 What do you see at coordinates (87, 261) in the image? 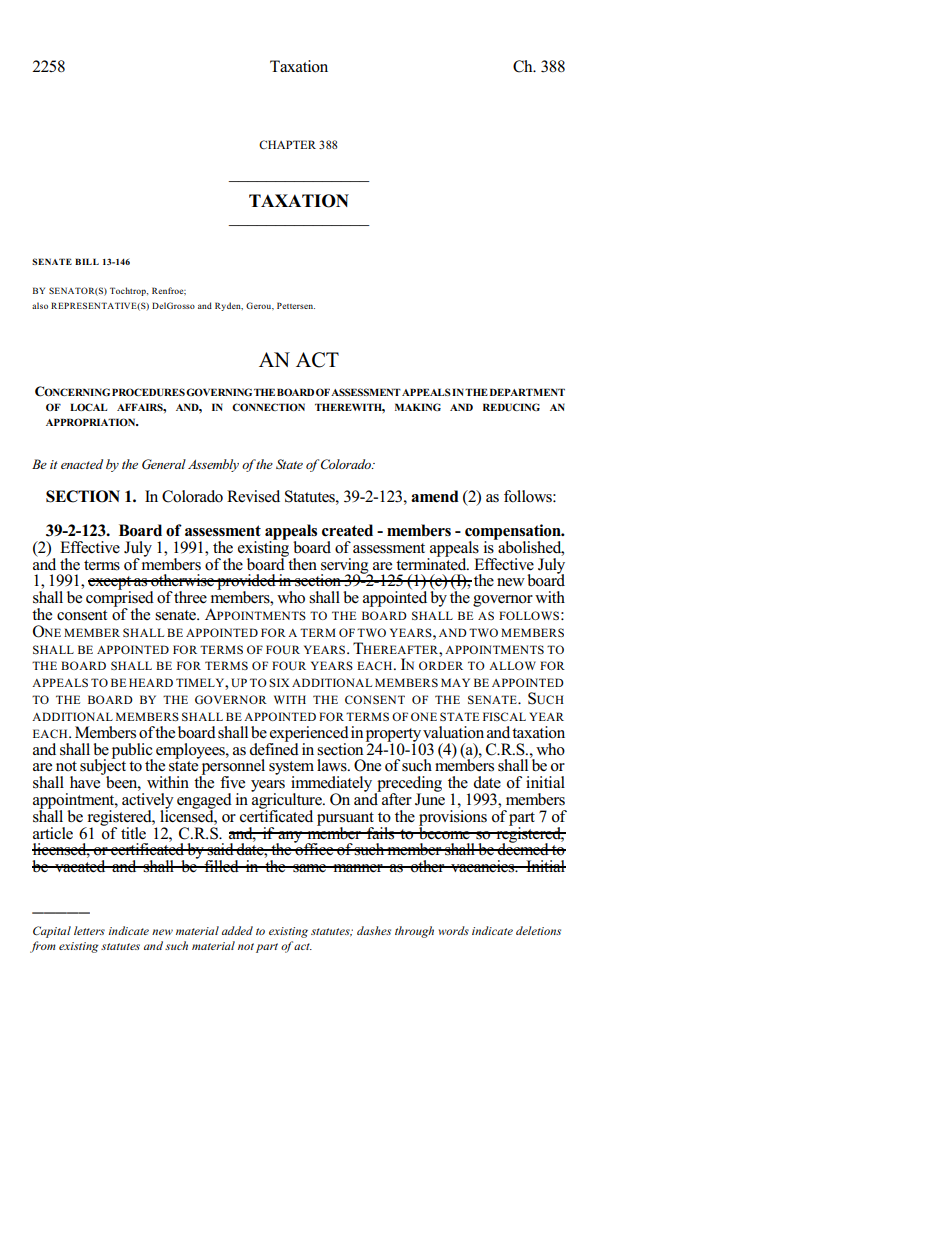
I see `BILL` at bounding box center [87, 261].
